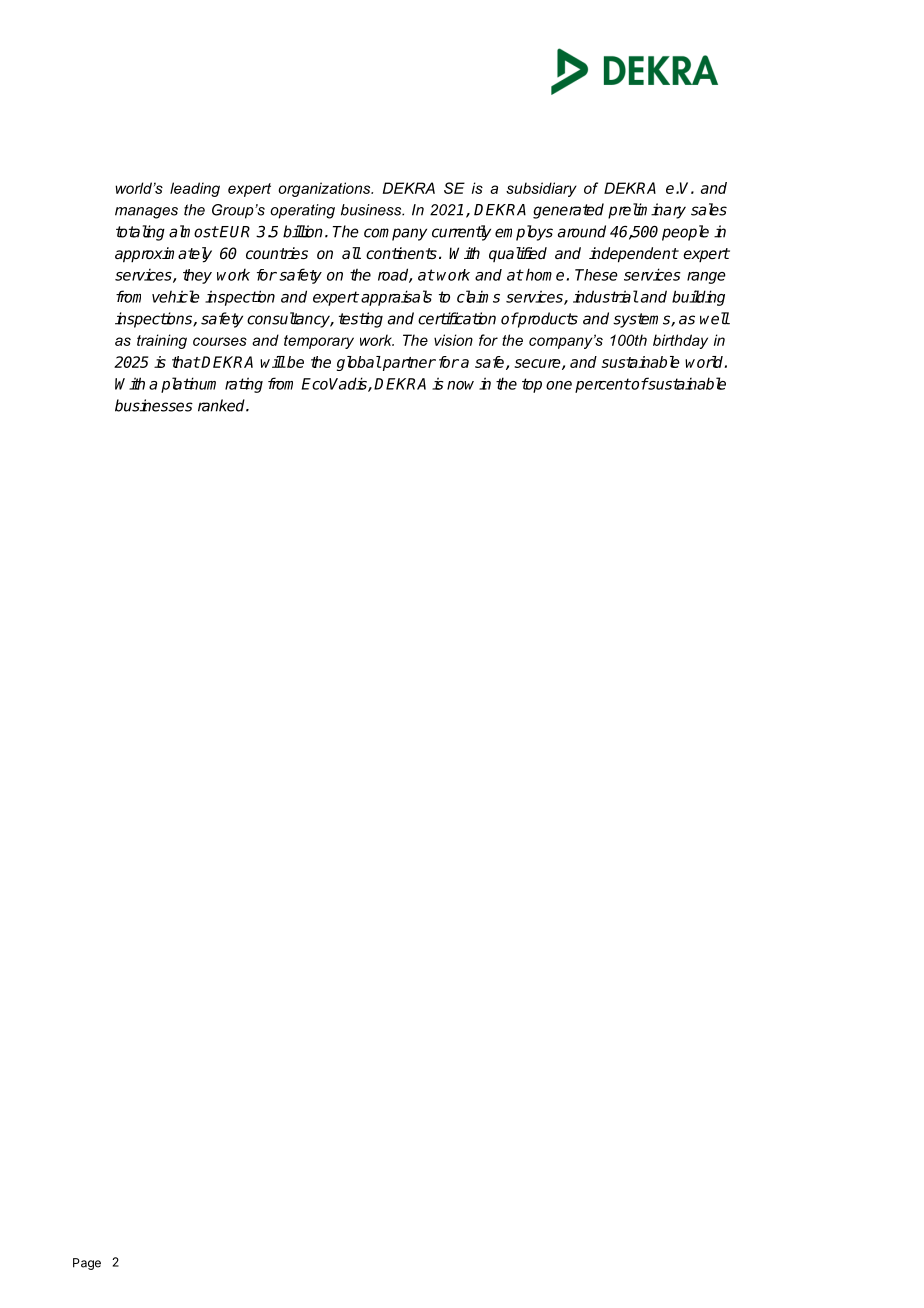 The width and height of the screenshot is (924, 1308). I want to click on continents, so click(401, 253).
